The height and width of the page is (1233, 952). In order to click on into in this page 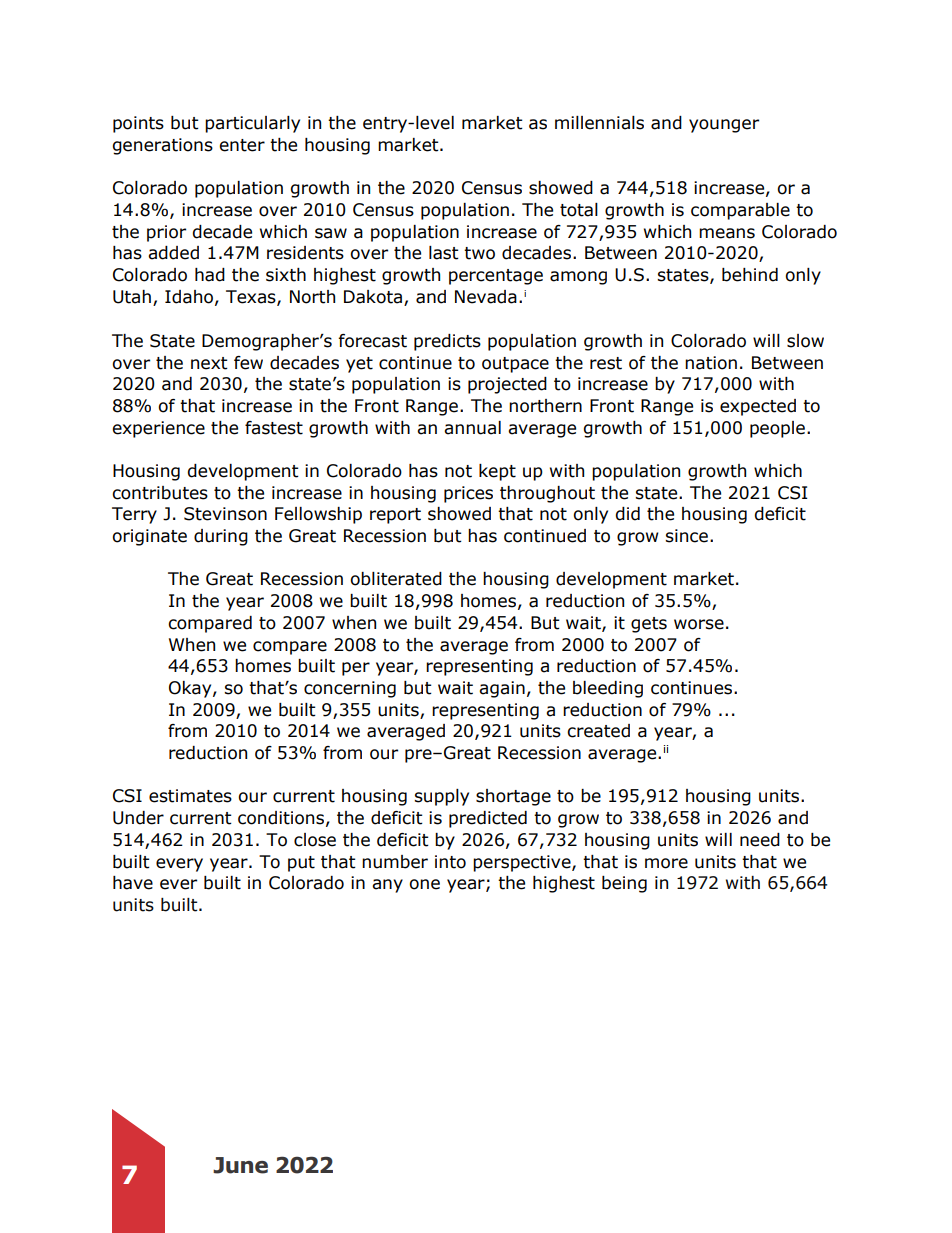, I will do `click(450, 862)`.
